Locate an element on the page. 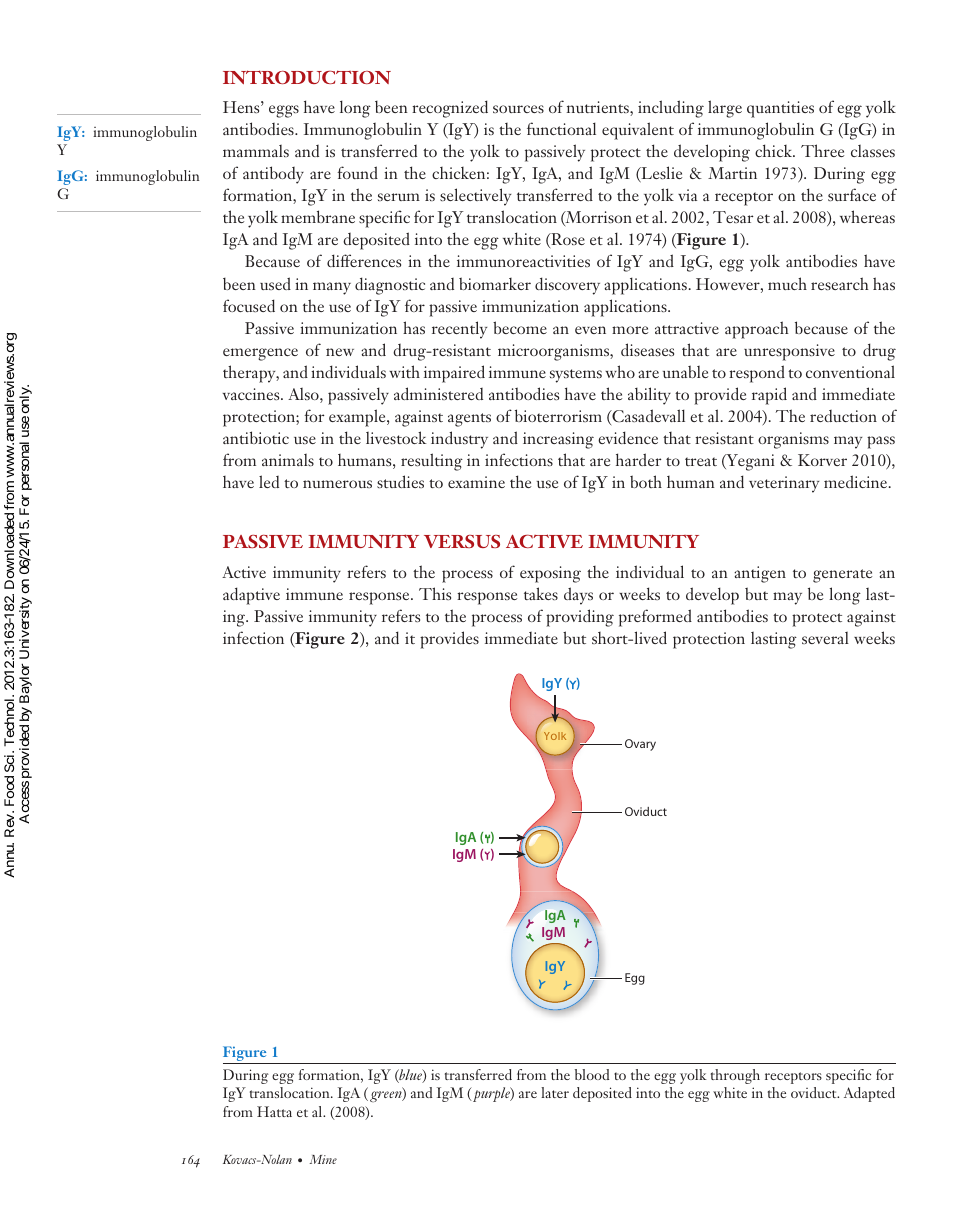  several is located at coordinates (825, 638).
